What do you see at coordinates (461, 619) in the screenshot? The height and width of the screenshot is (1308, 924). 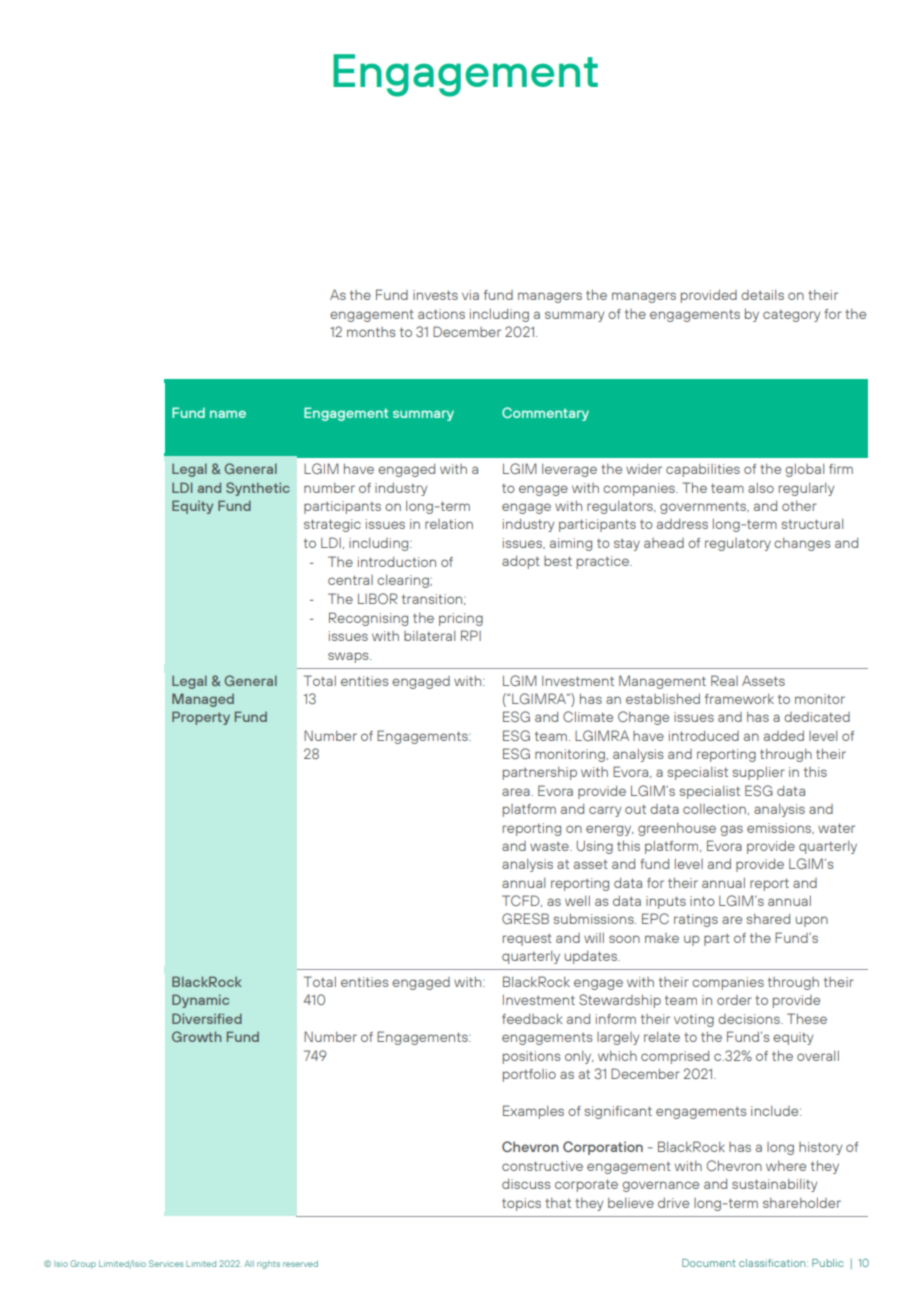 I see `pricing` at bounding box center [461, 619].
